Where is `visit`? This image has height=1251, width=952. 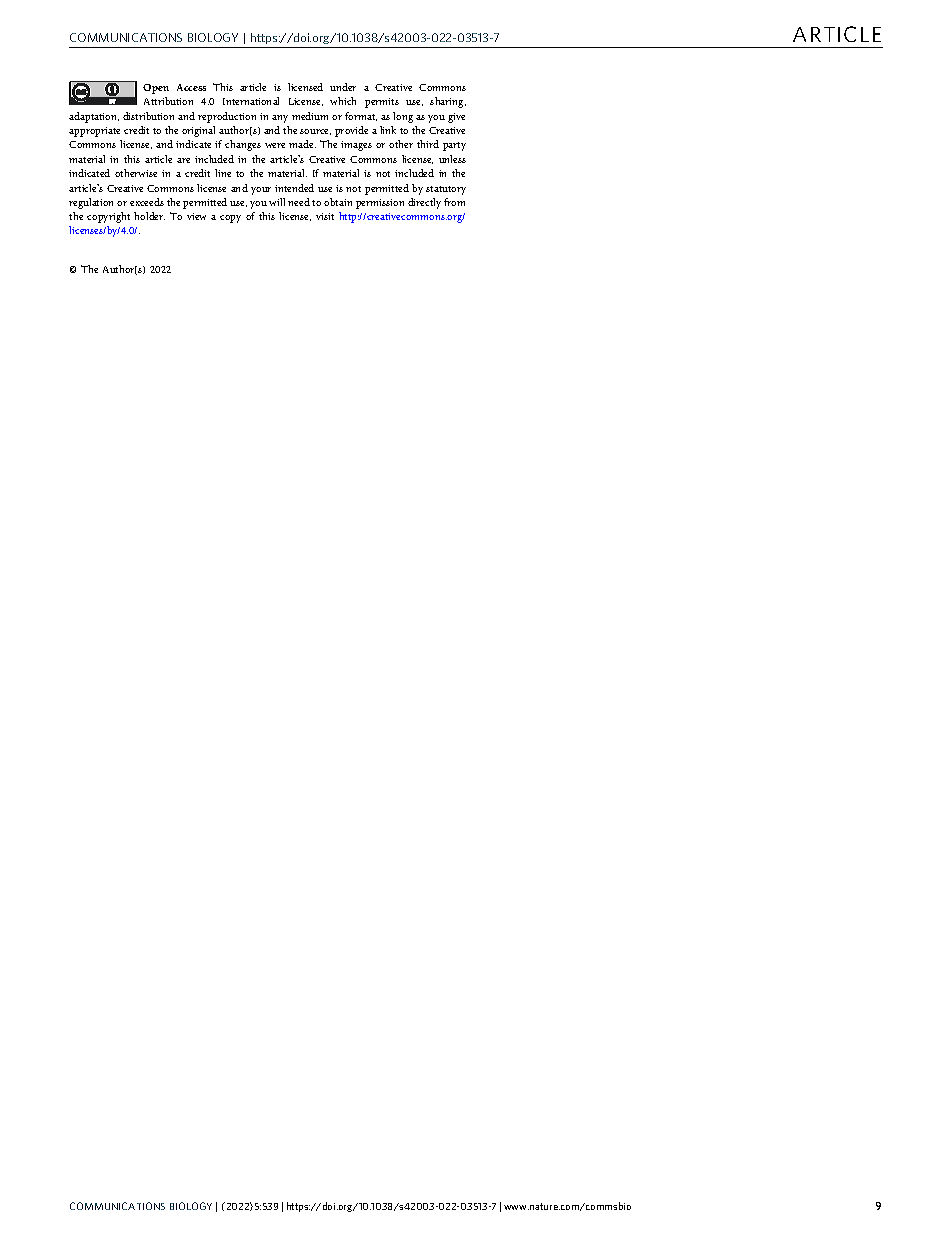
visit is located at coordinates (325, 216).
